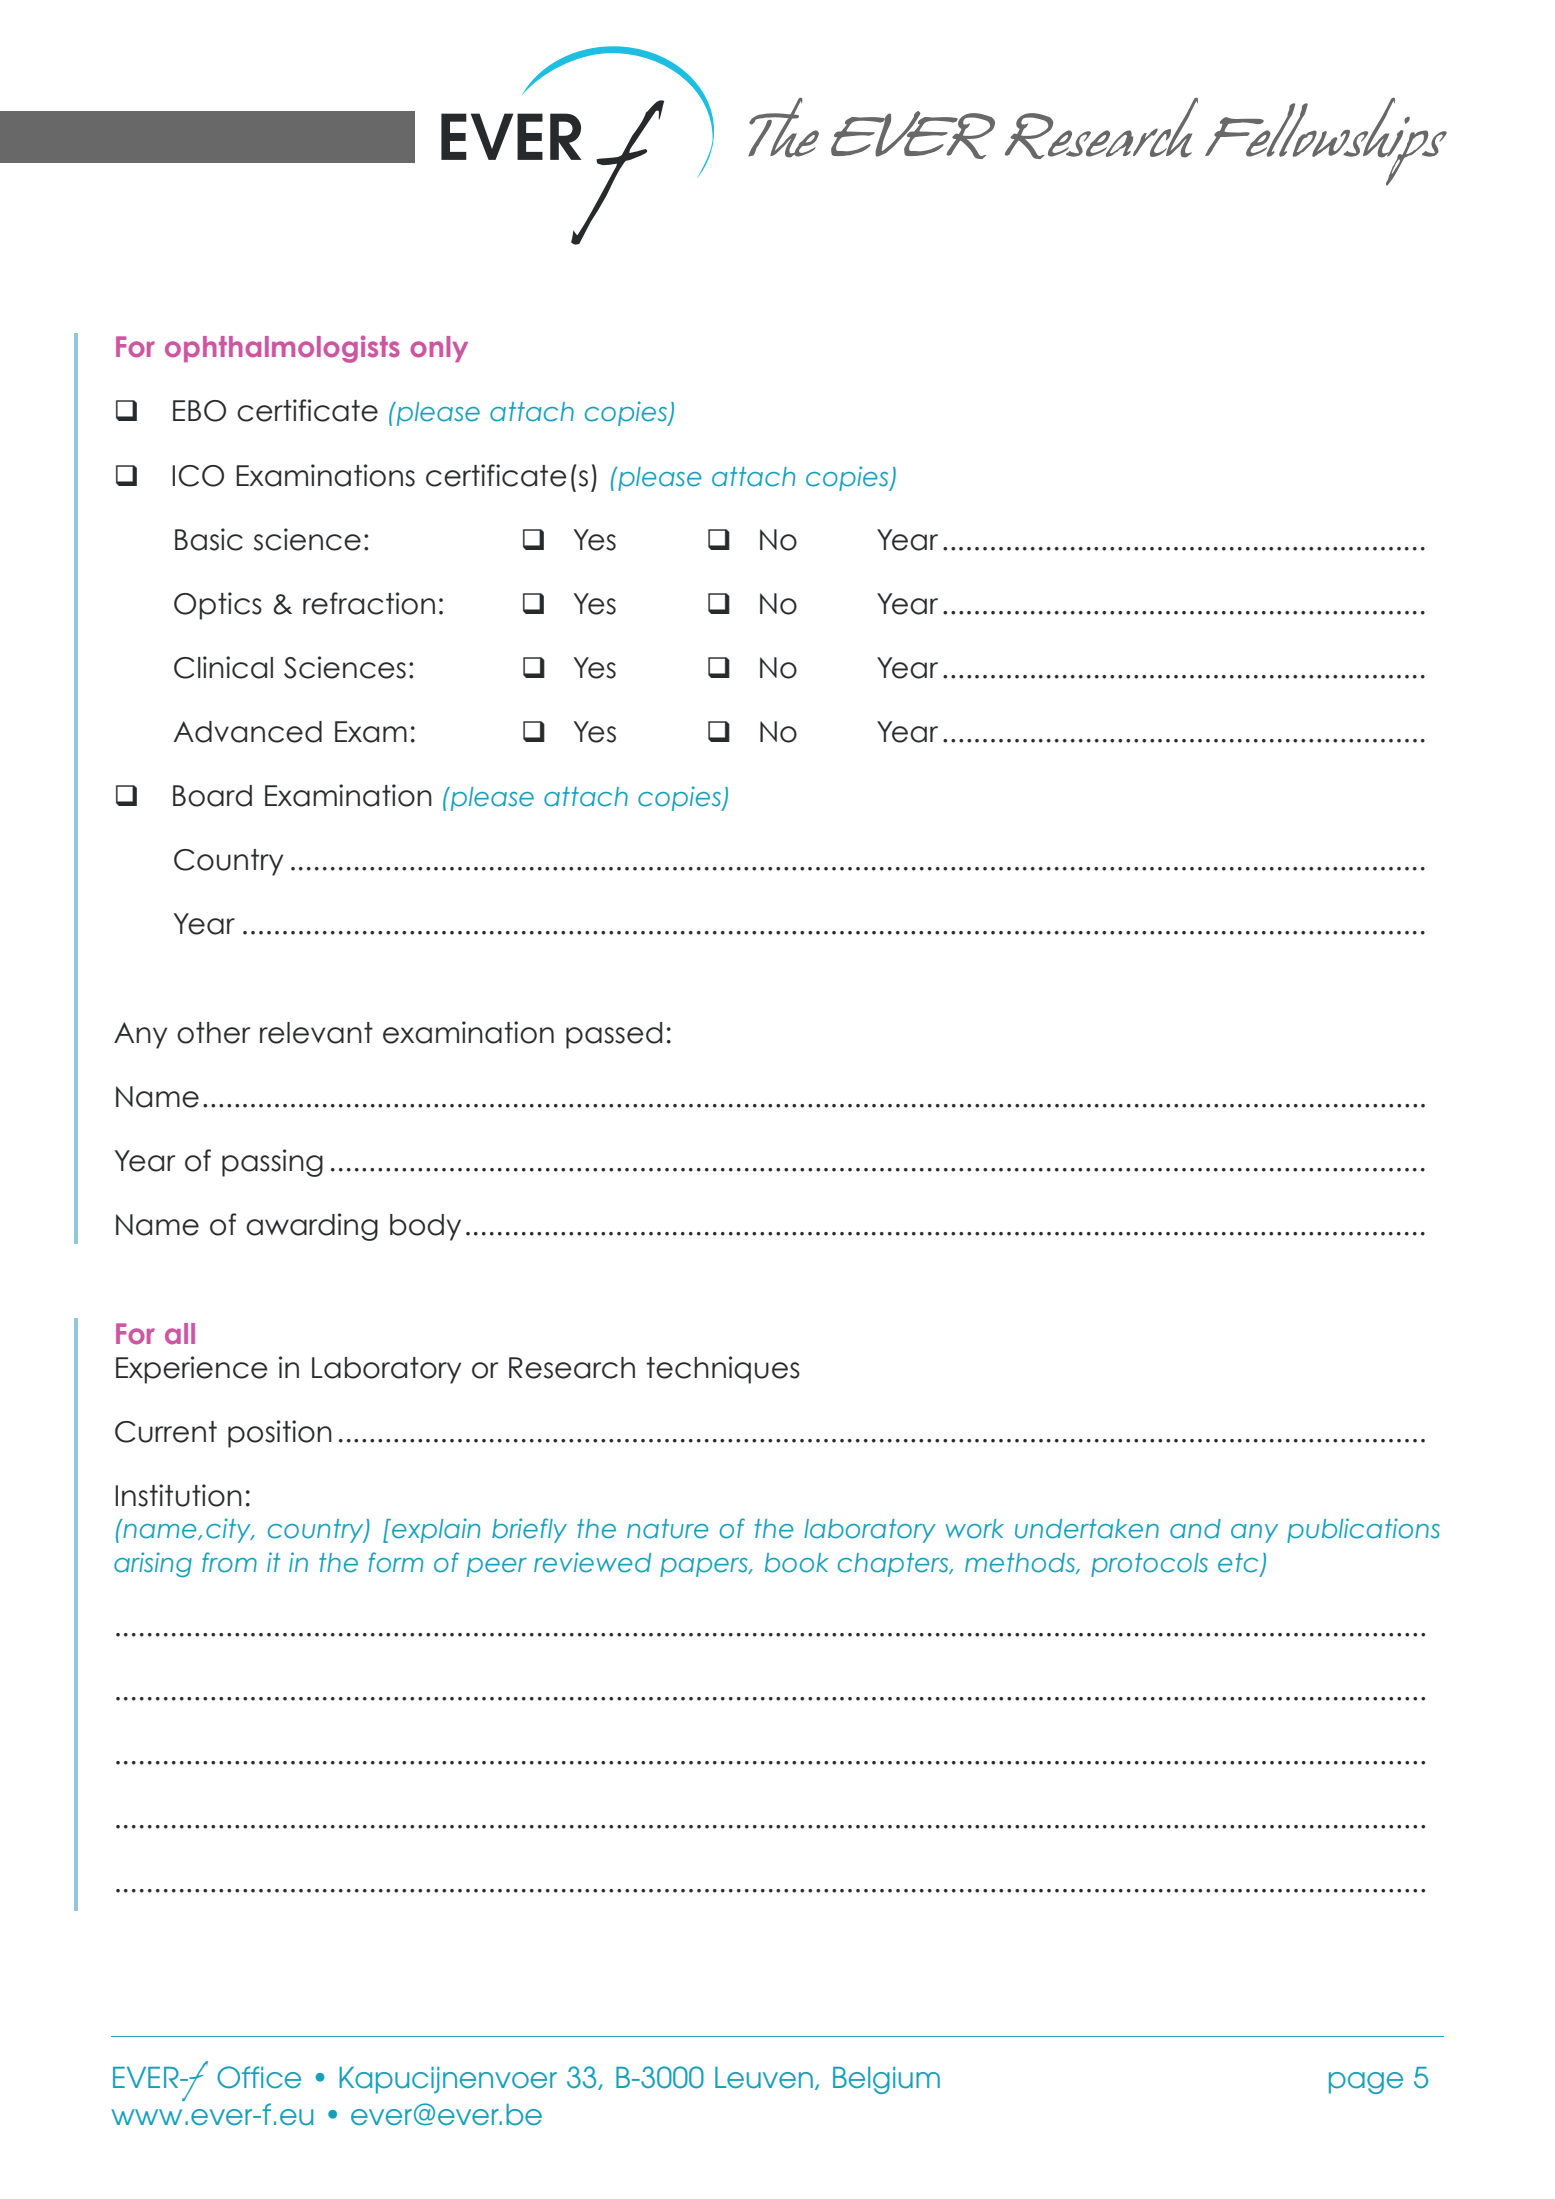 The height and width of the page is (2199, 1555). Describe the element at coordinates (1366, 2083) in the page. I see `page` at that location.
